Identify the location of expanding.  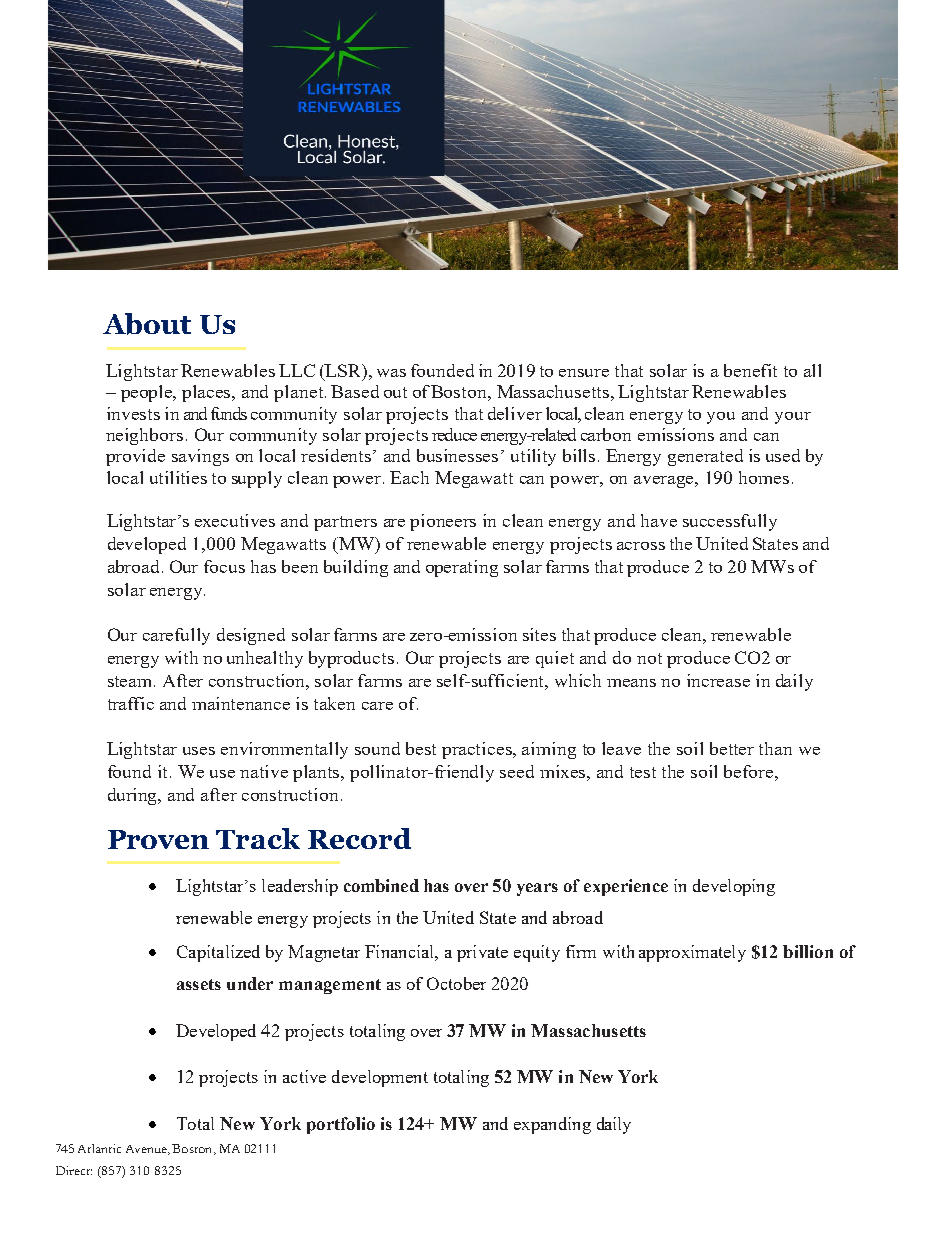
(552, 1125).
